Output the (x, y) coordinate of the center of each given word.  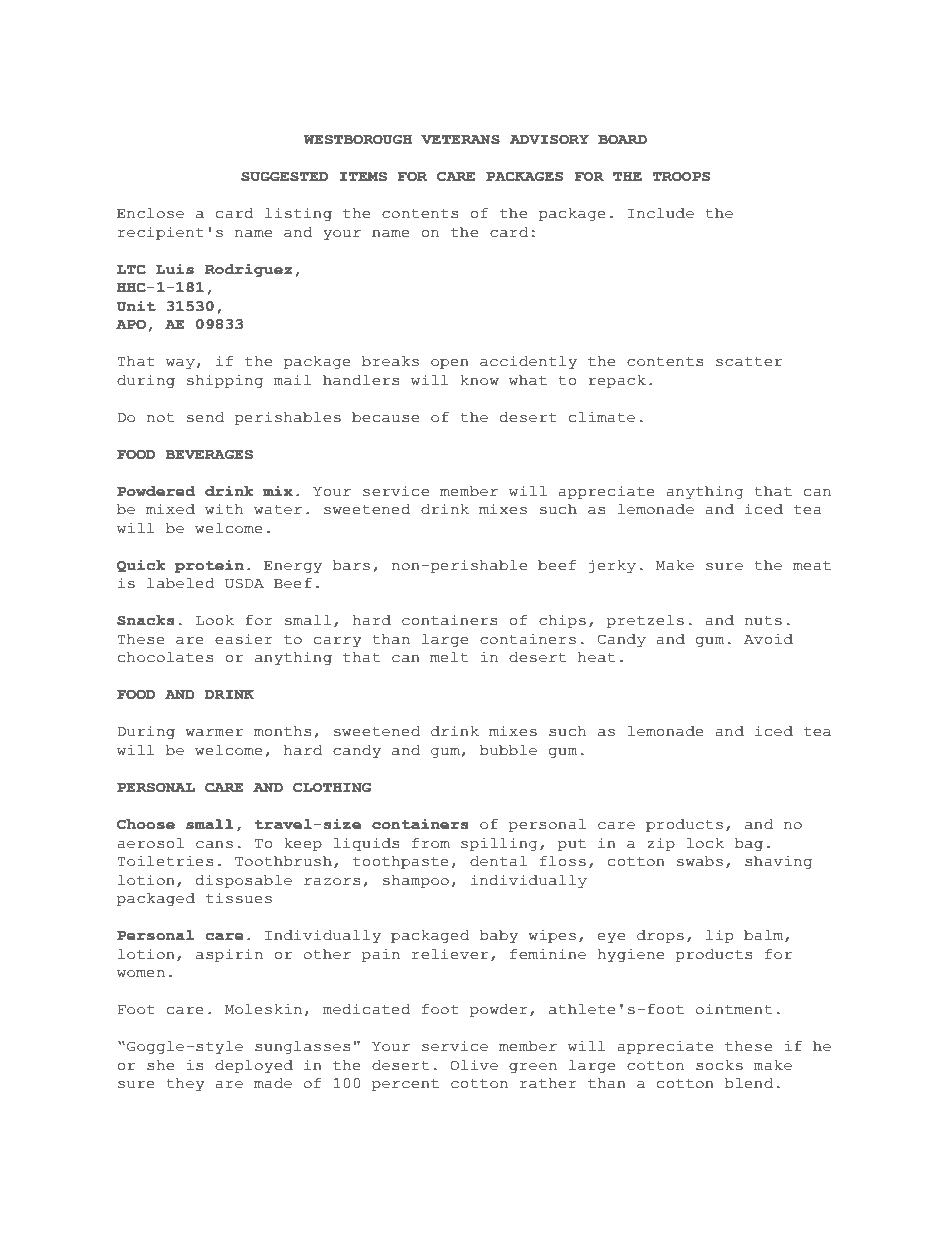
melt (449, 657)
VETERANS (460, 139)
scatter (749, 362)
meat (812, 566)
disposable (244, 881)
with (224, 509)
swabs (700, 861)
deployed (254, 1066)
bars (351, 565)
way (180, 364)
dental (498, 861)
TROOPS (681, 176)
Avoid (768, 639)
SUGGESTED (284, 176)
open (450, 364)
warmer (214, 733)
